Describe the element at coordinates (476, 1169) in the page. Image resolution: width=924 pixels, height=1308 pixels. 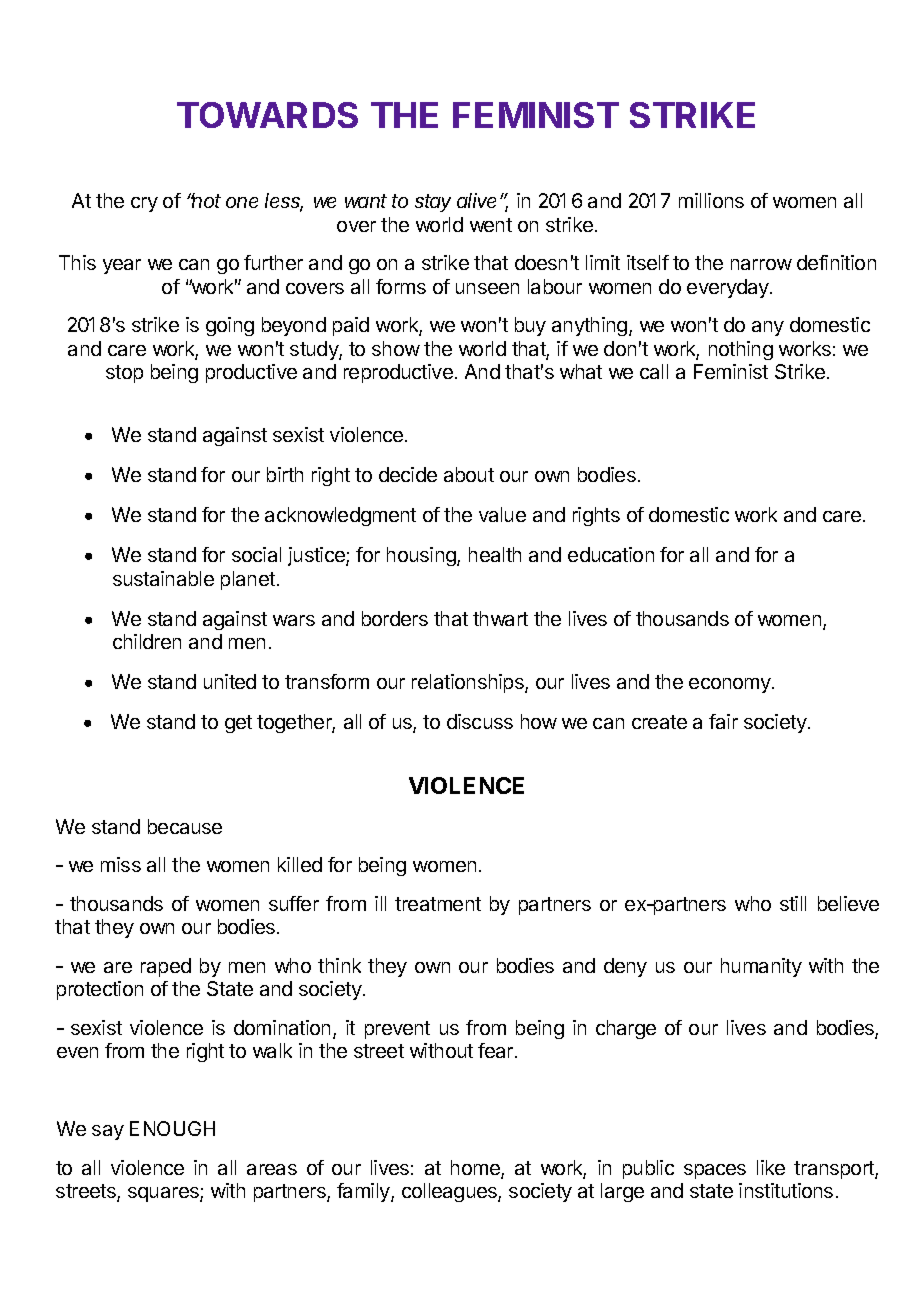
I see `home` at that location.
